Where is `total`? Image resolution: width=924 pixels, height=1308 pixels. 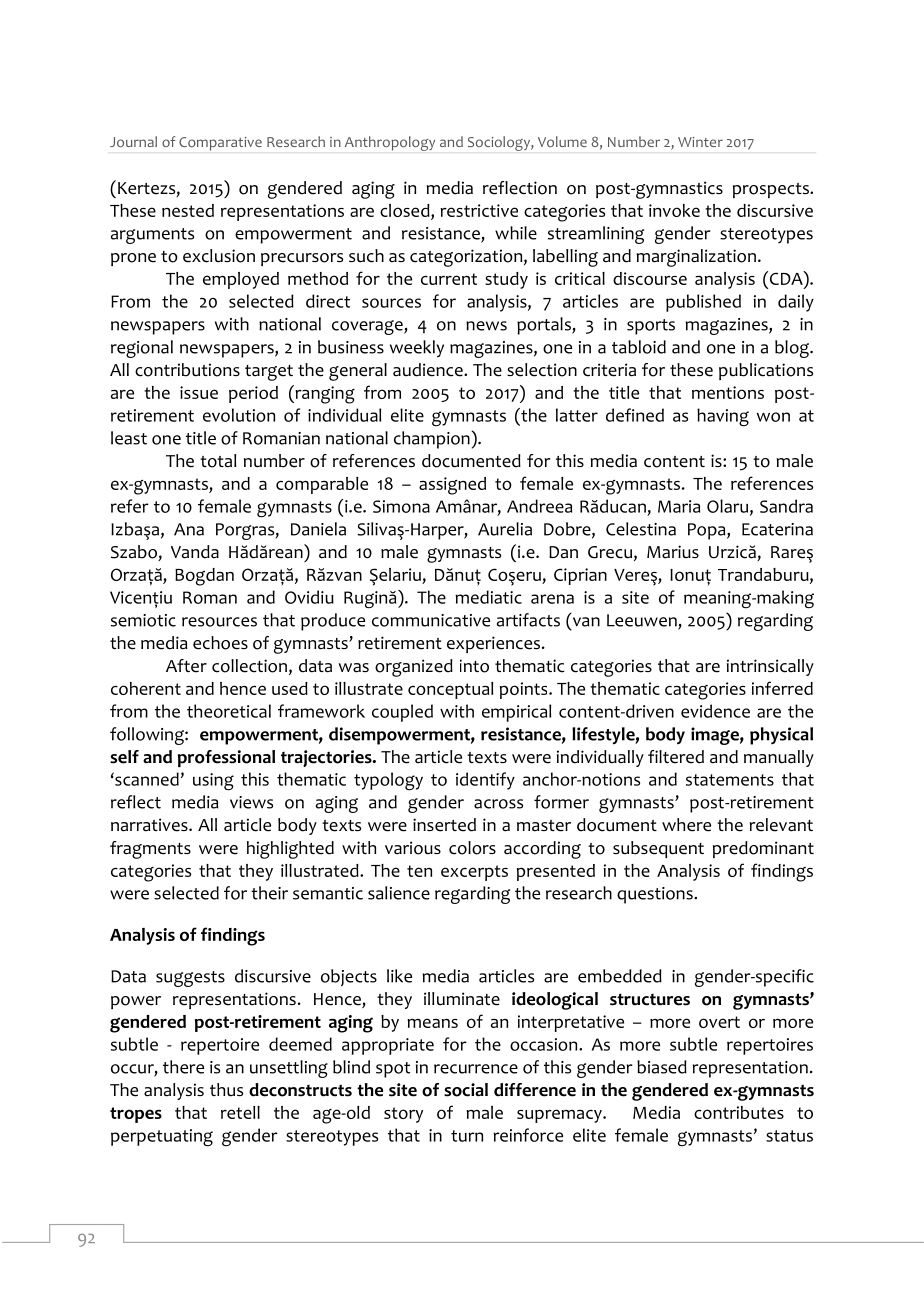
total is located at coordinates (218, 461).
